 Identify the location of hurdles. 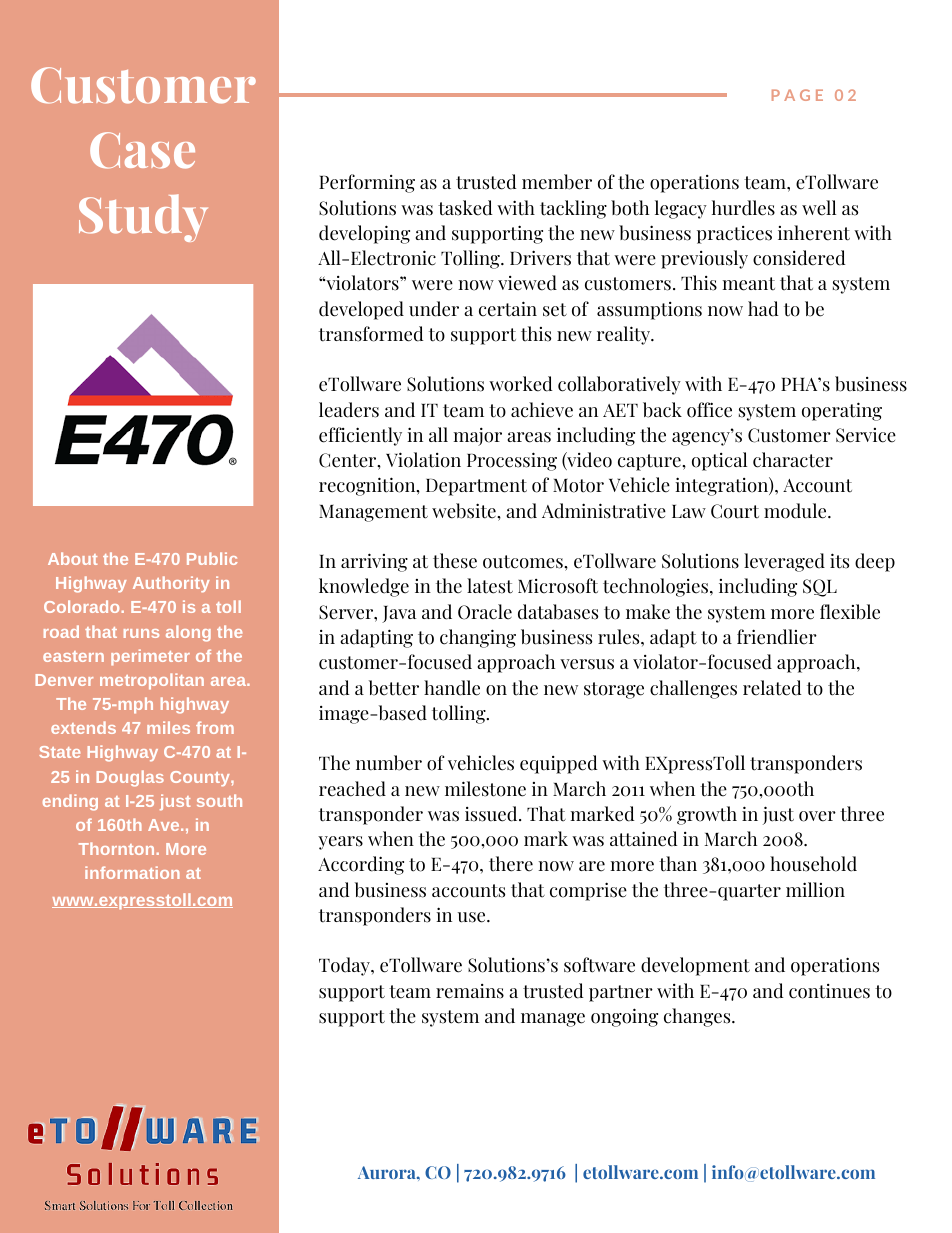
(743, 208).
